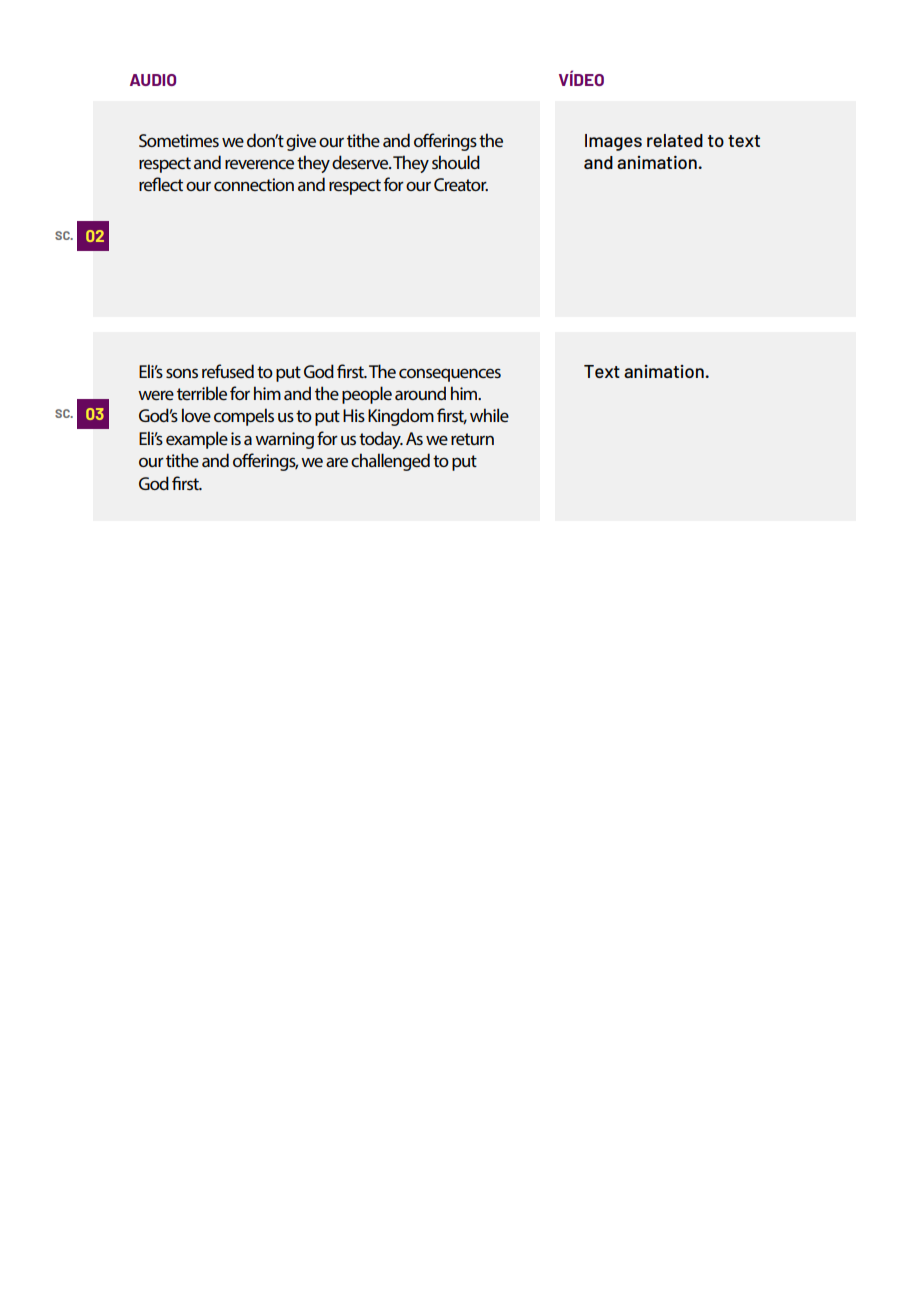  I want to click on connection, so click(254, 184).
